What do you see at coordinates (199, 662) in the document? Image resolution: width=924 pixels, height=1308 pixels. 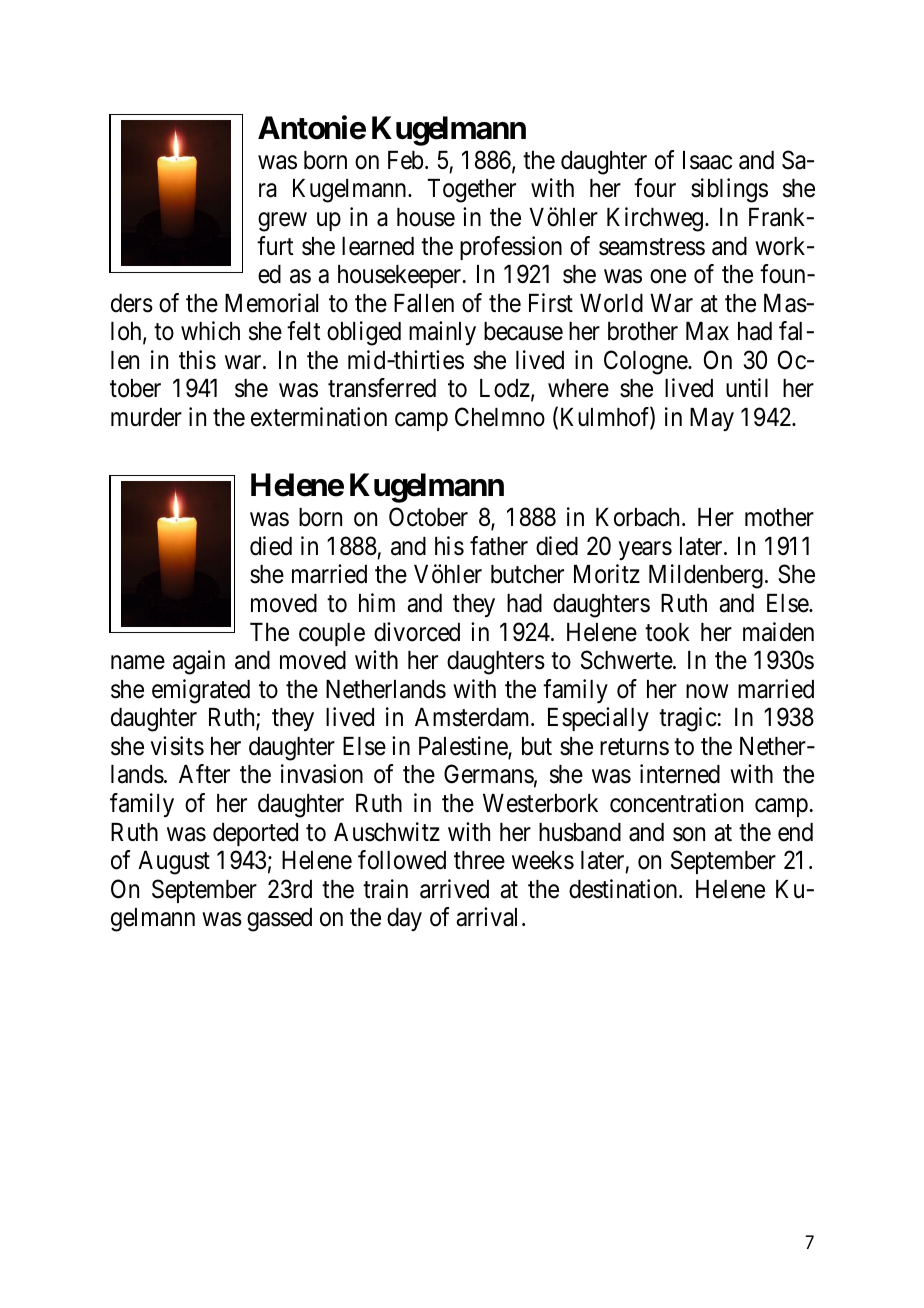 I see `again` at bounding box center [199, 662].
